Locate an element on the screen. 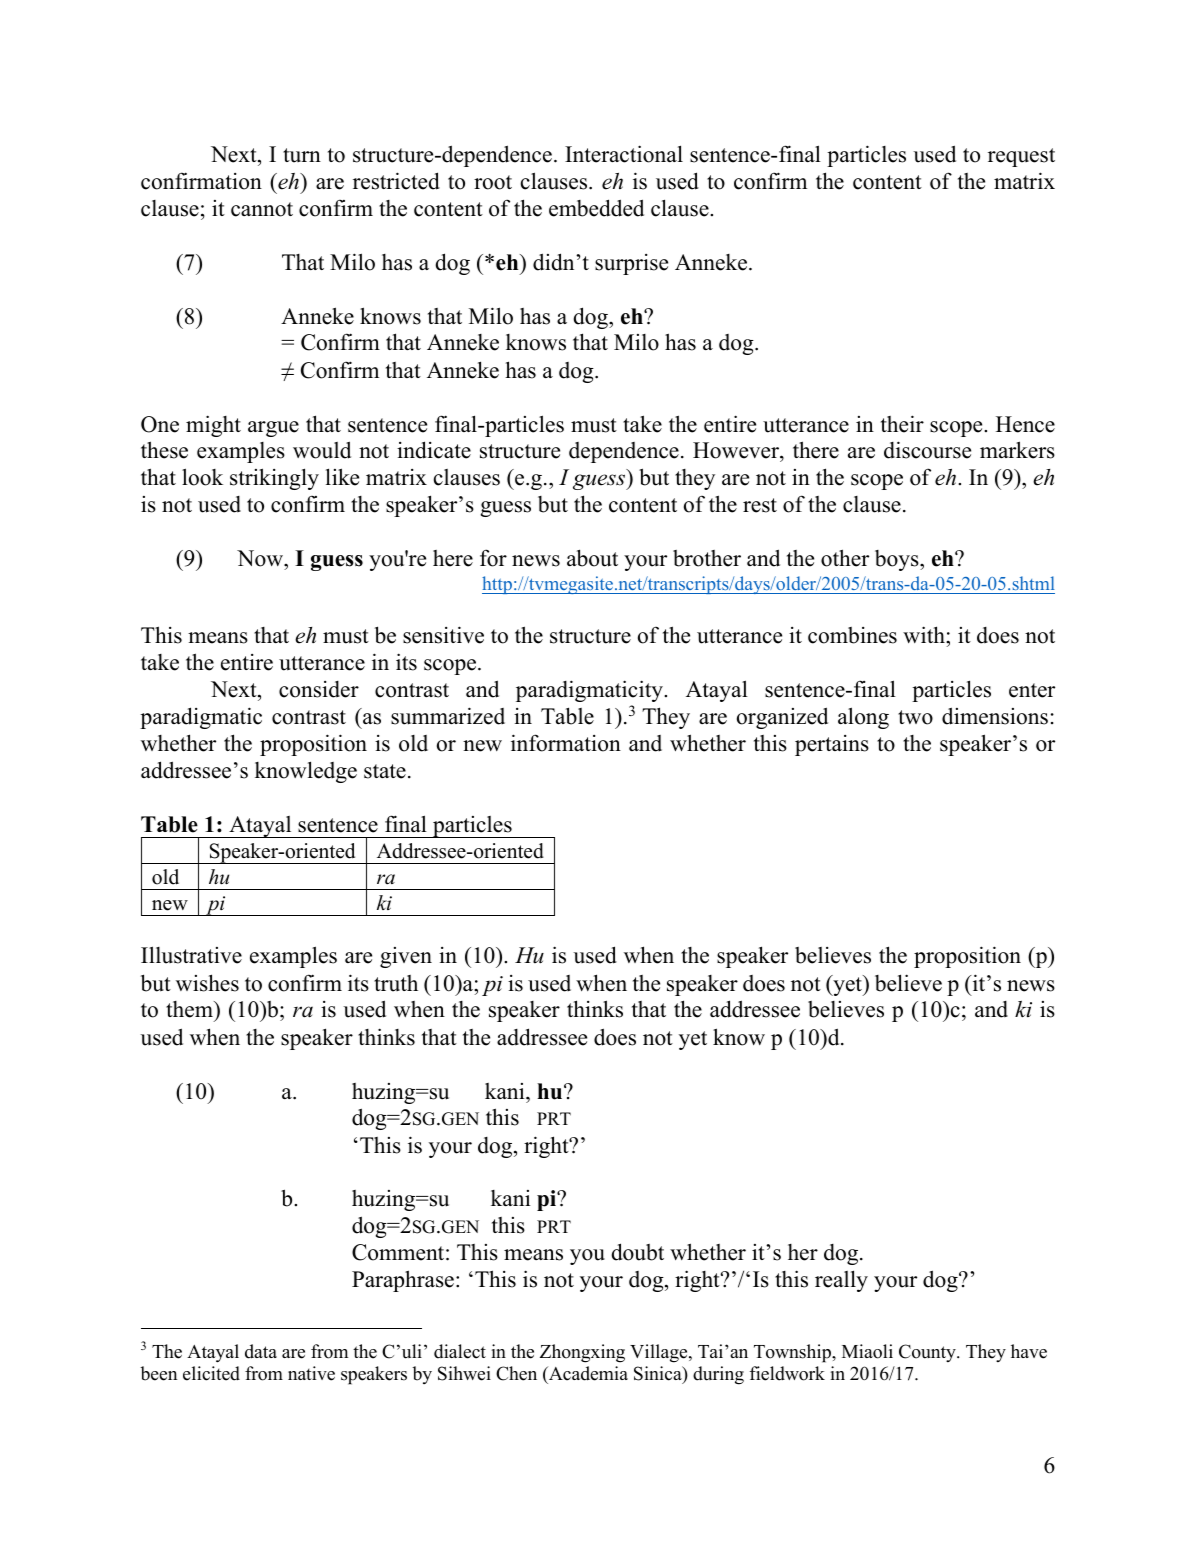  County is located at coordinates (928, 1353).
